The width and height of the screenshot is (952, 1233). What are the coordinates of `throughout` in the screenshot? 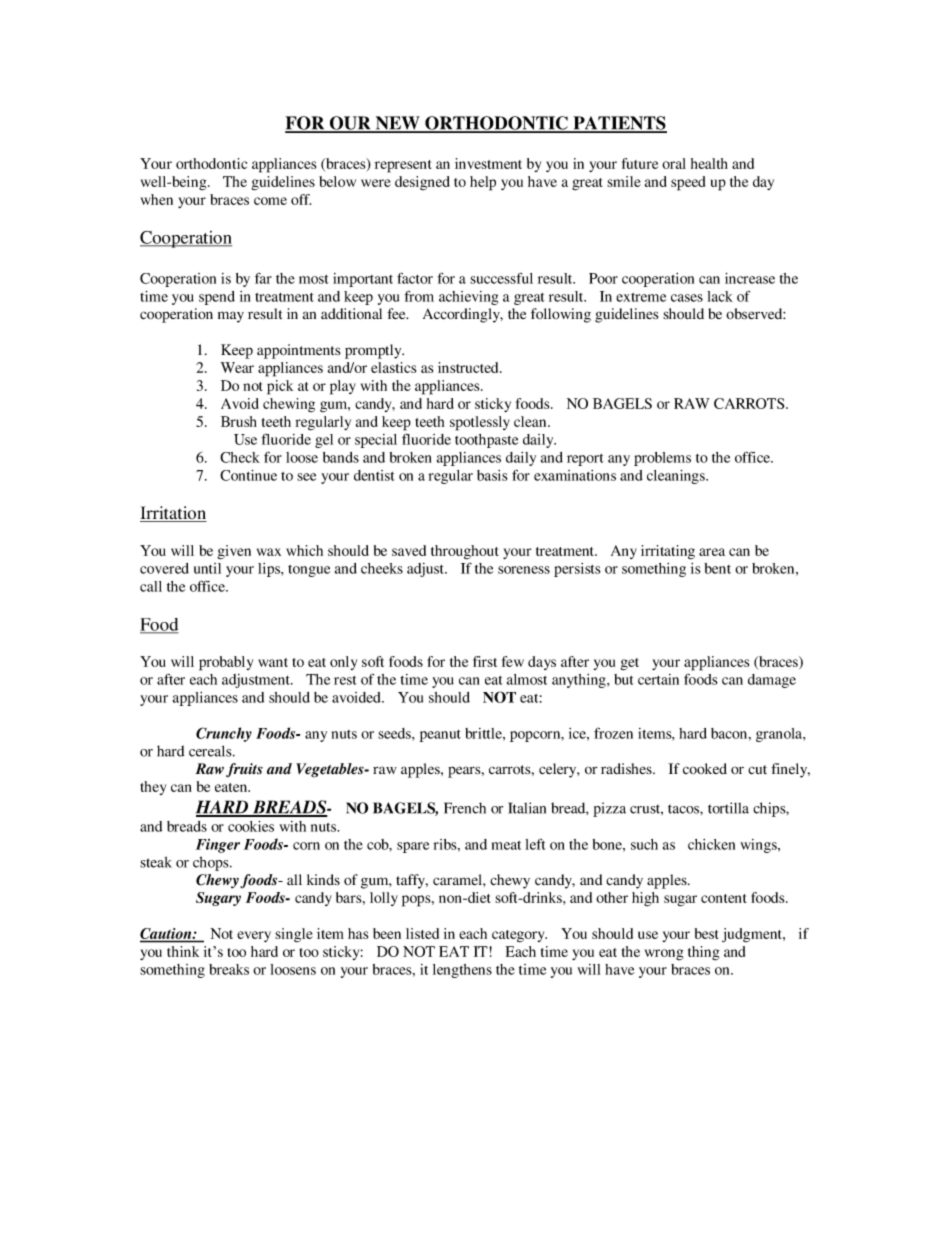 It's located at (464, 552).
